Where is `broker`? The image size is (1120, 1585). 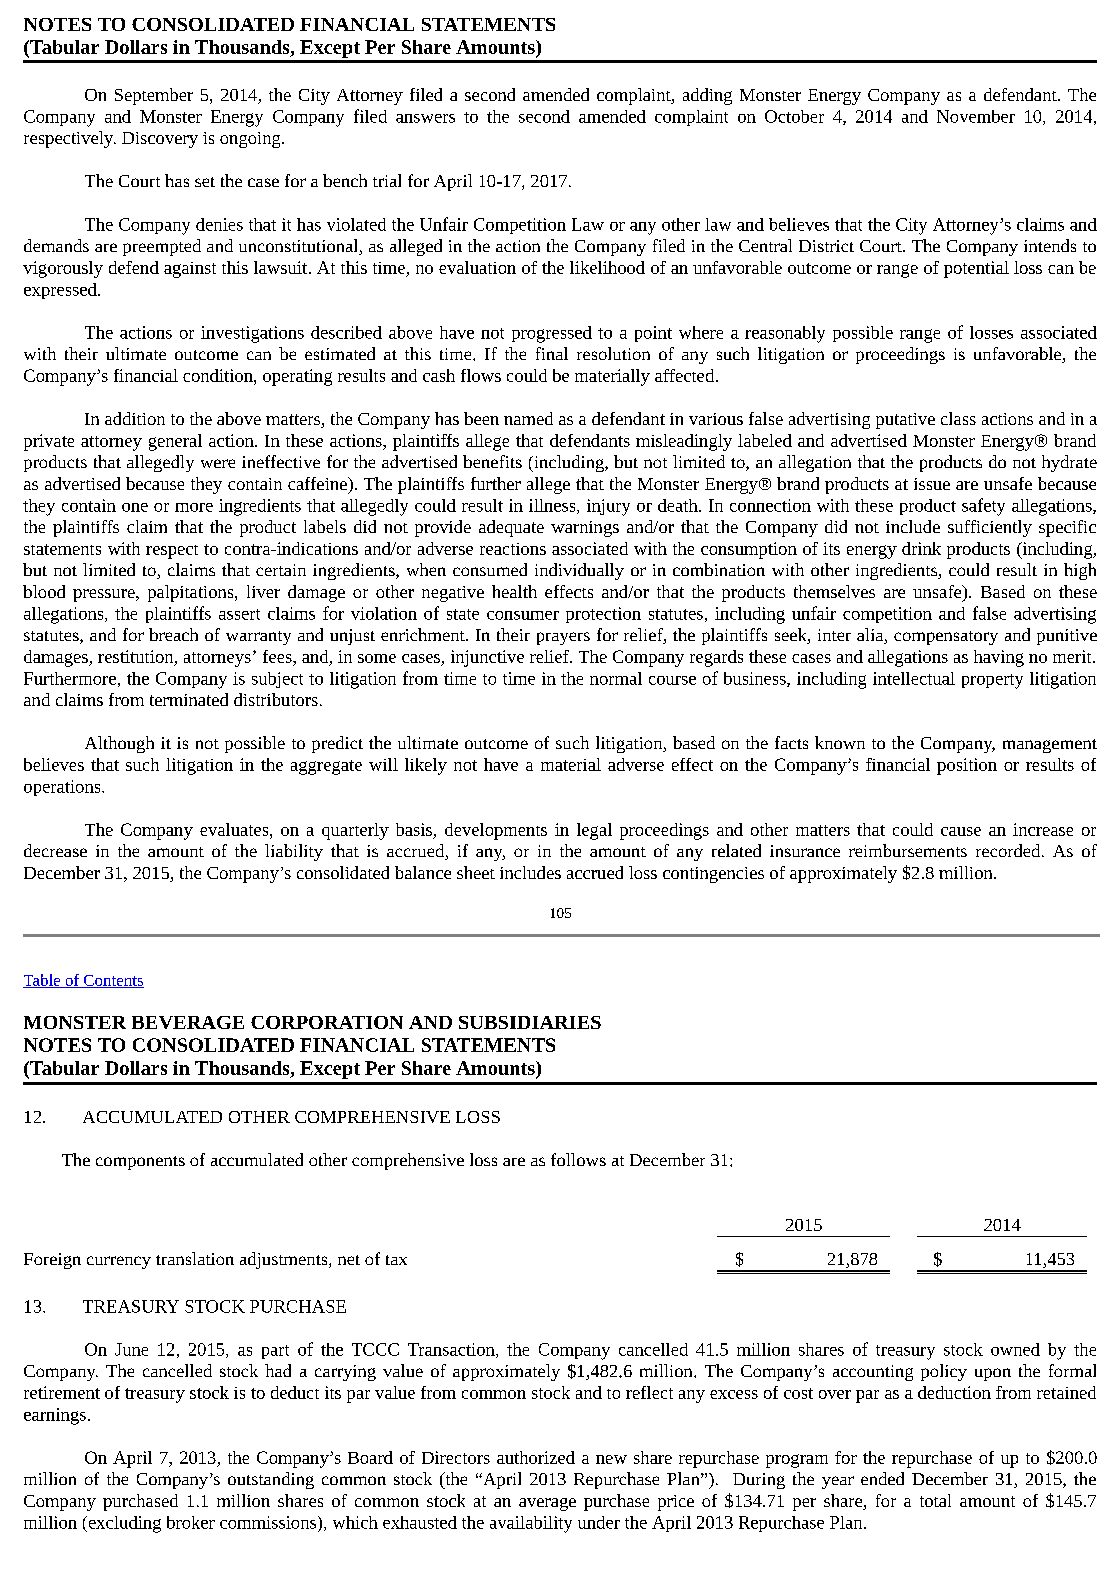
broker is located at coordinates (191, 1522).
